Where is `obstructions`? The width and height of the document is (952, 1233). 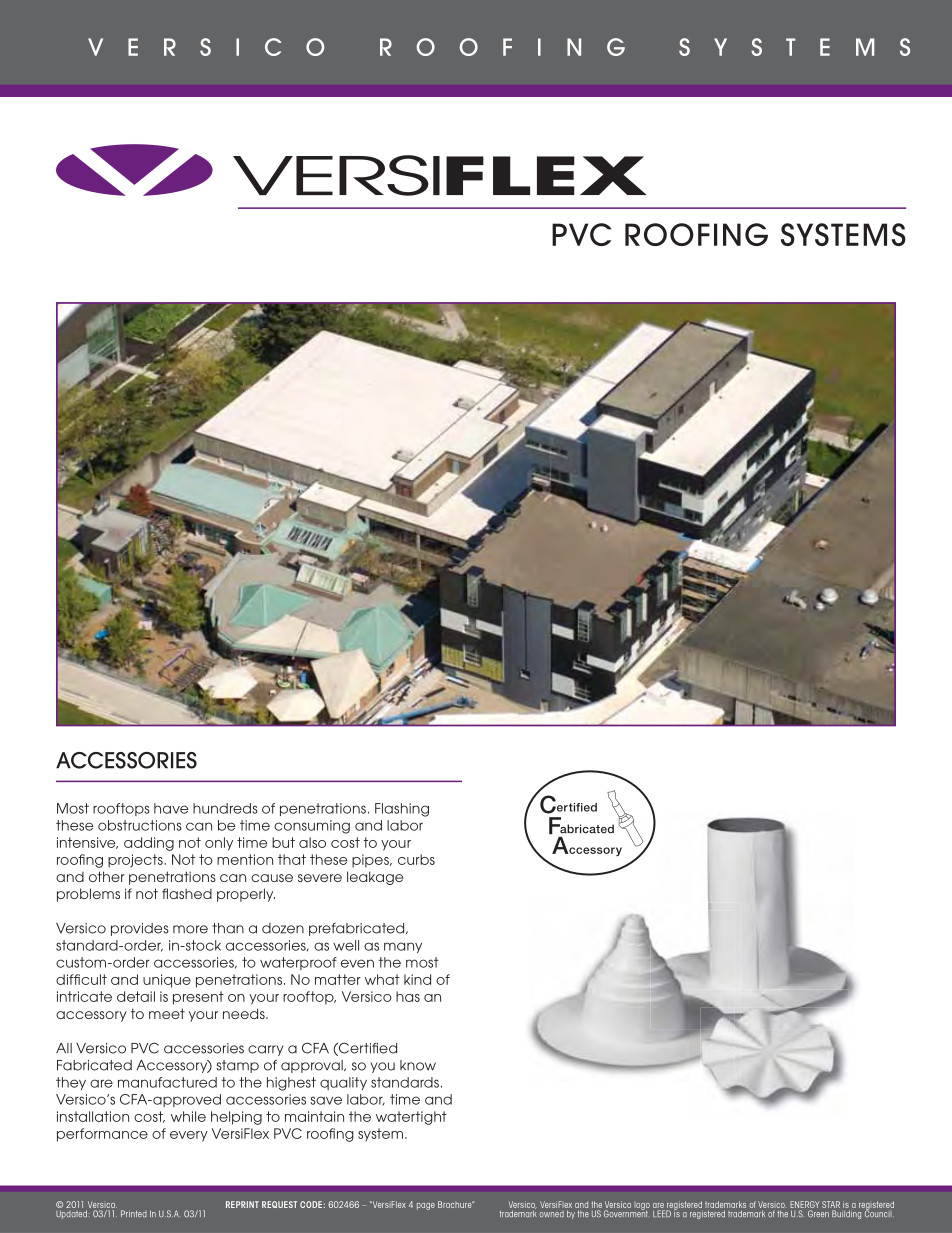
obstructions is located at coordinates (140, 825).
